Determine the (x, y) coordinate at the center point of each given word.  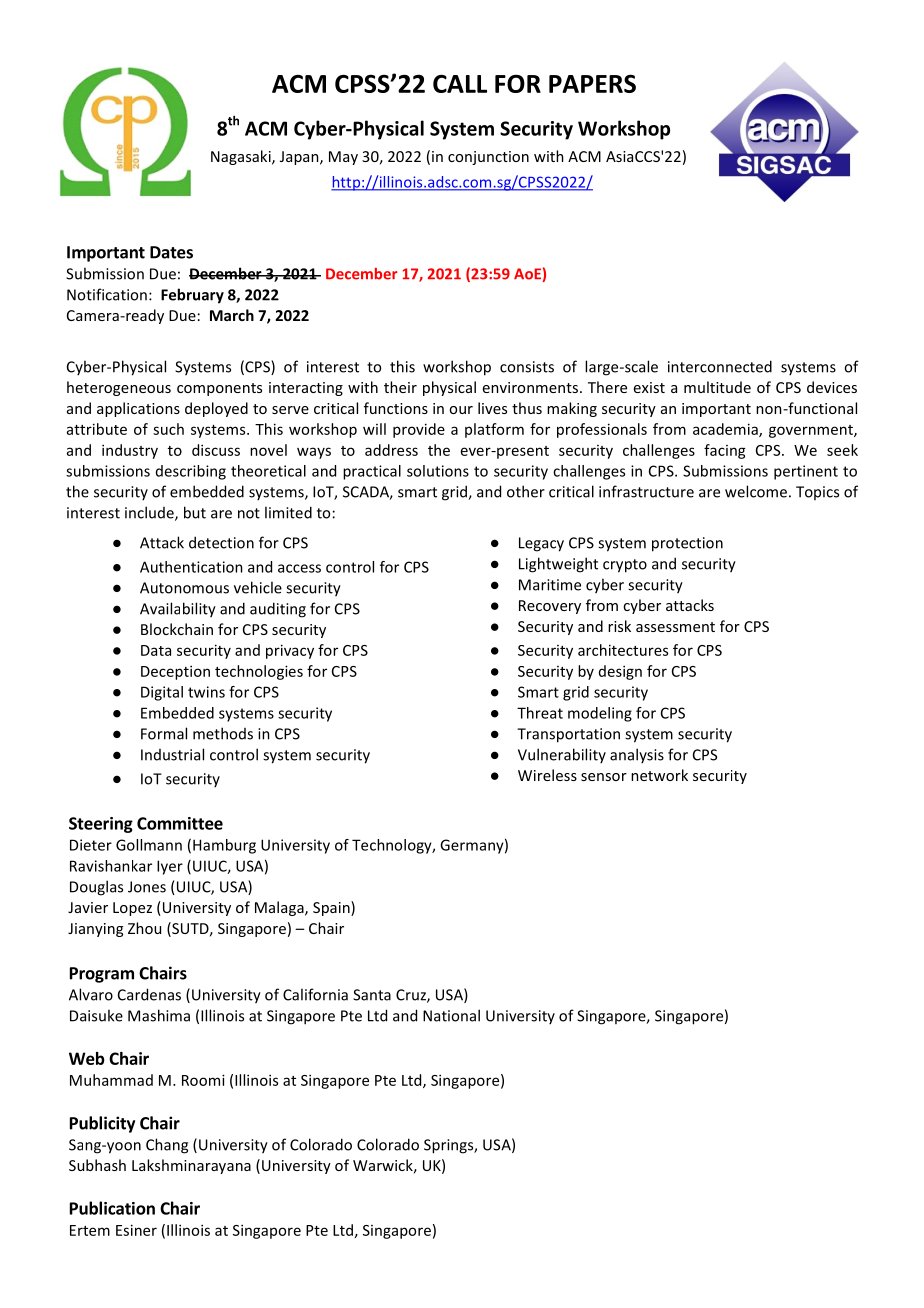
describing (191, 472)
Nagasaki (242, 157)
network (659, 775)
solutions (438, 471)
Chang (167, 1146)
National (451, 1015)
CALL (460, 84)
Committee (180, 823)
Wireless (547, 775)
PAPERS (592, 83)
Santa (372, 995)
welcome (756, 491)
